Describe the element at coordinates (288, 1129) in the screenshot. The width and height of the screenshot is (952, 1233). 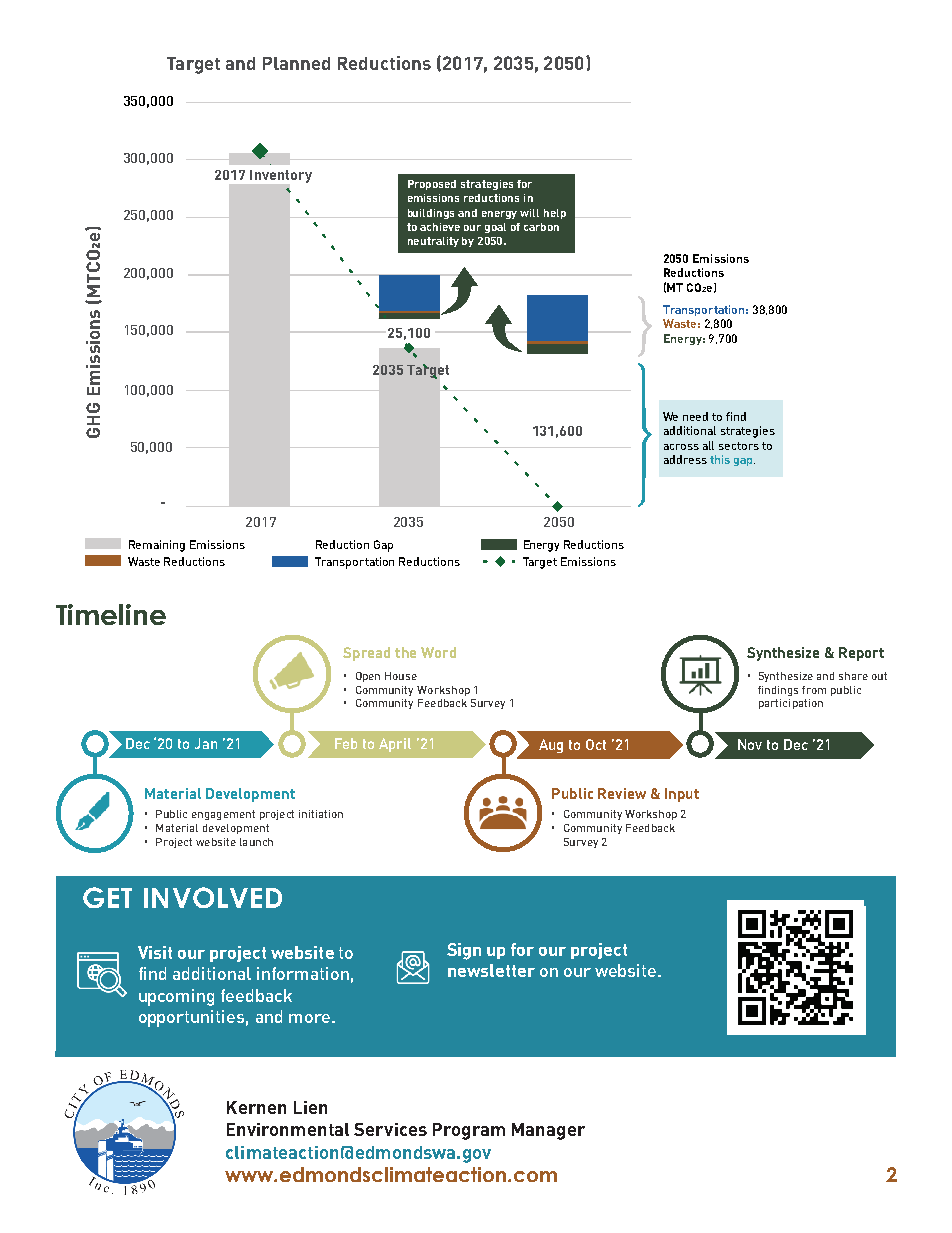
I see `Environmental` at that location.
